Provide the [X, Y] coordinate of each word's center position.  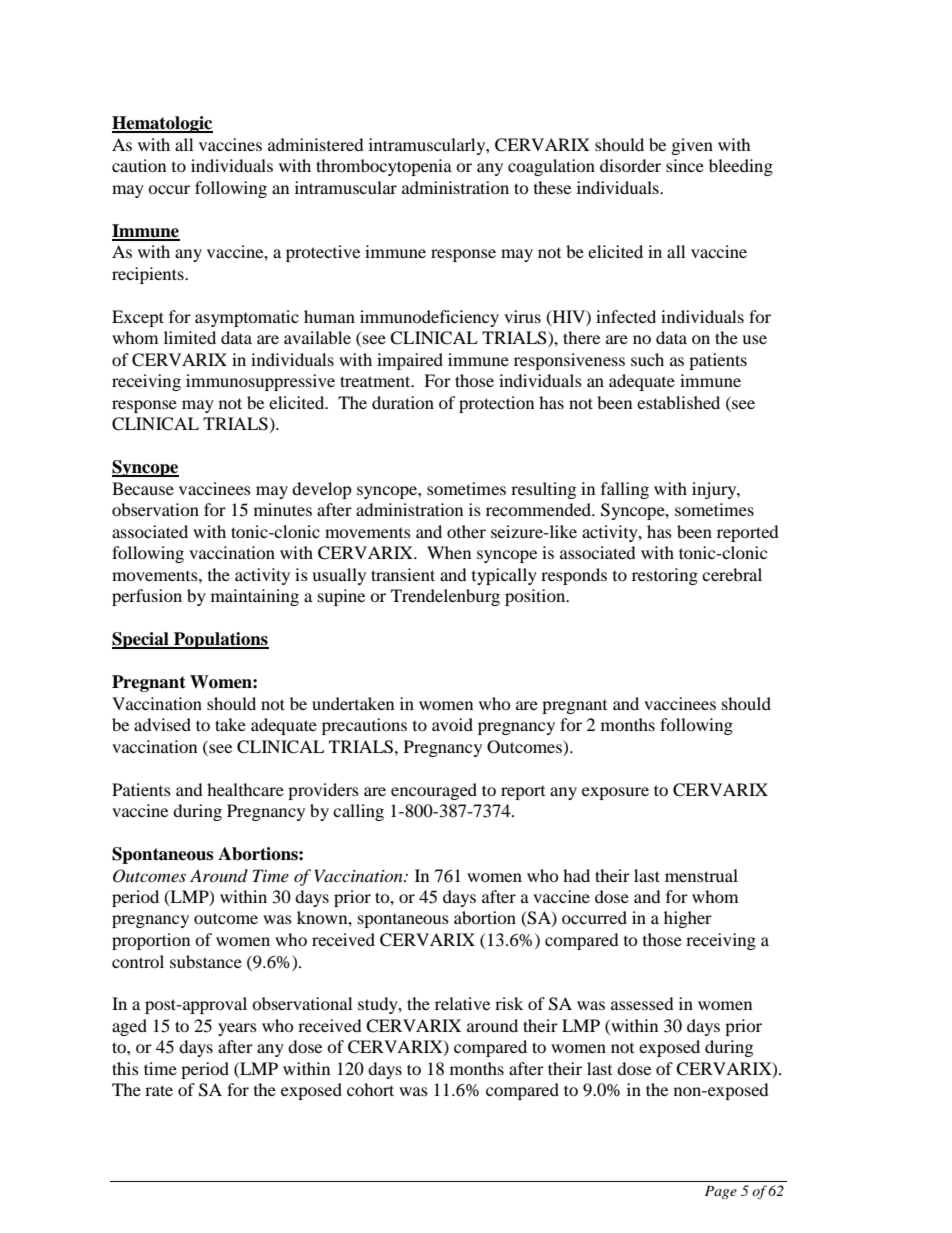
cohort [370, 1089]
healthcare [245, 789]
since [685, 165]
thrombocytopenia [384, 167]
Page [721, 1192]
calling [358, 812]
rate [159, 1090]
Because [143, 488]
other [466, 531]
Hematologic [162, 124]
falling [625, 490]
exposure [615, 793]
